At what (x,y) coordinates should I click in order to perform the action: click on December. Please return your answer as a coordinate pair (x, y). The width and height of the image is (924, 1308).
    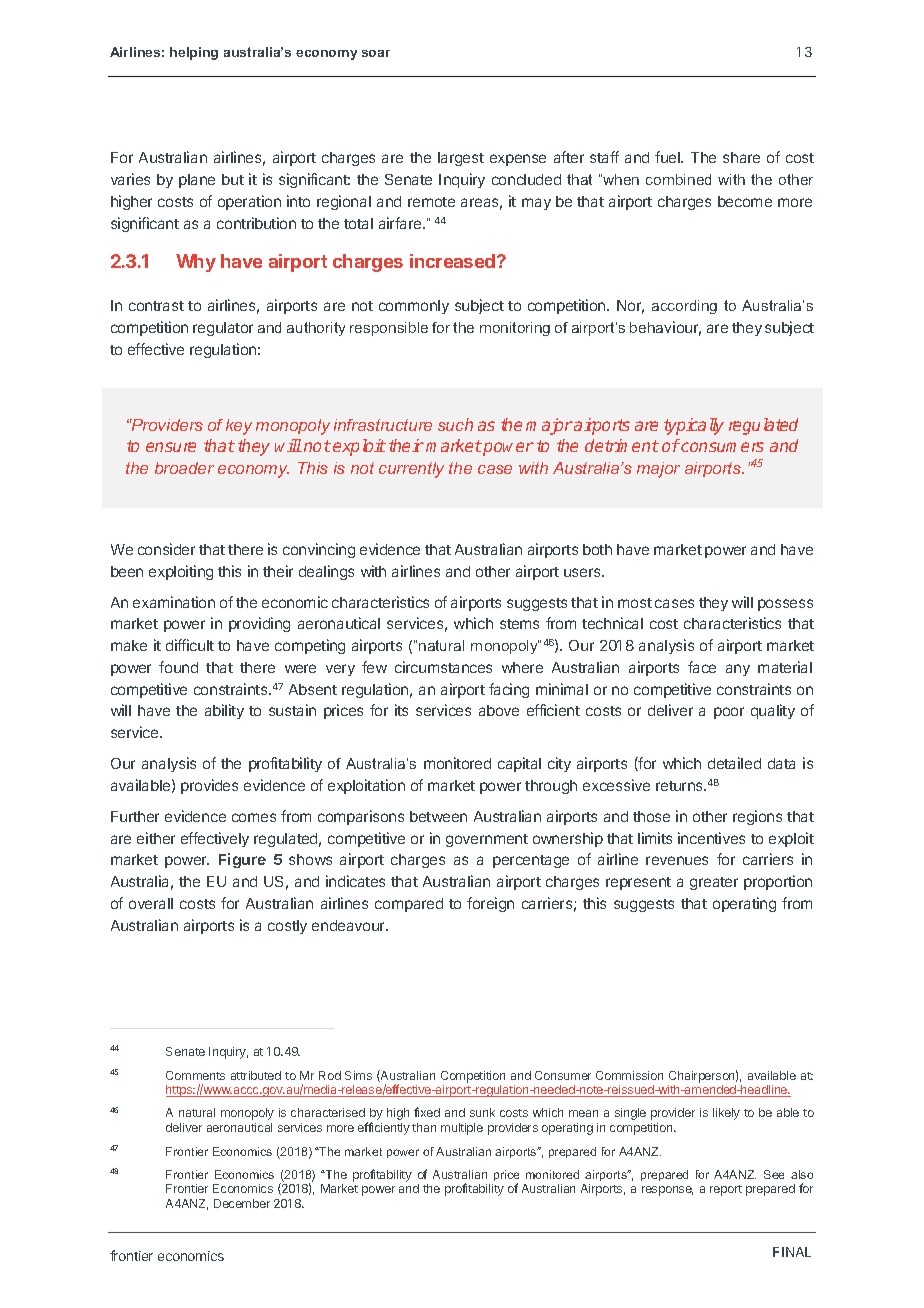
    Looking at the image, I should click on (242, 1203).
